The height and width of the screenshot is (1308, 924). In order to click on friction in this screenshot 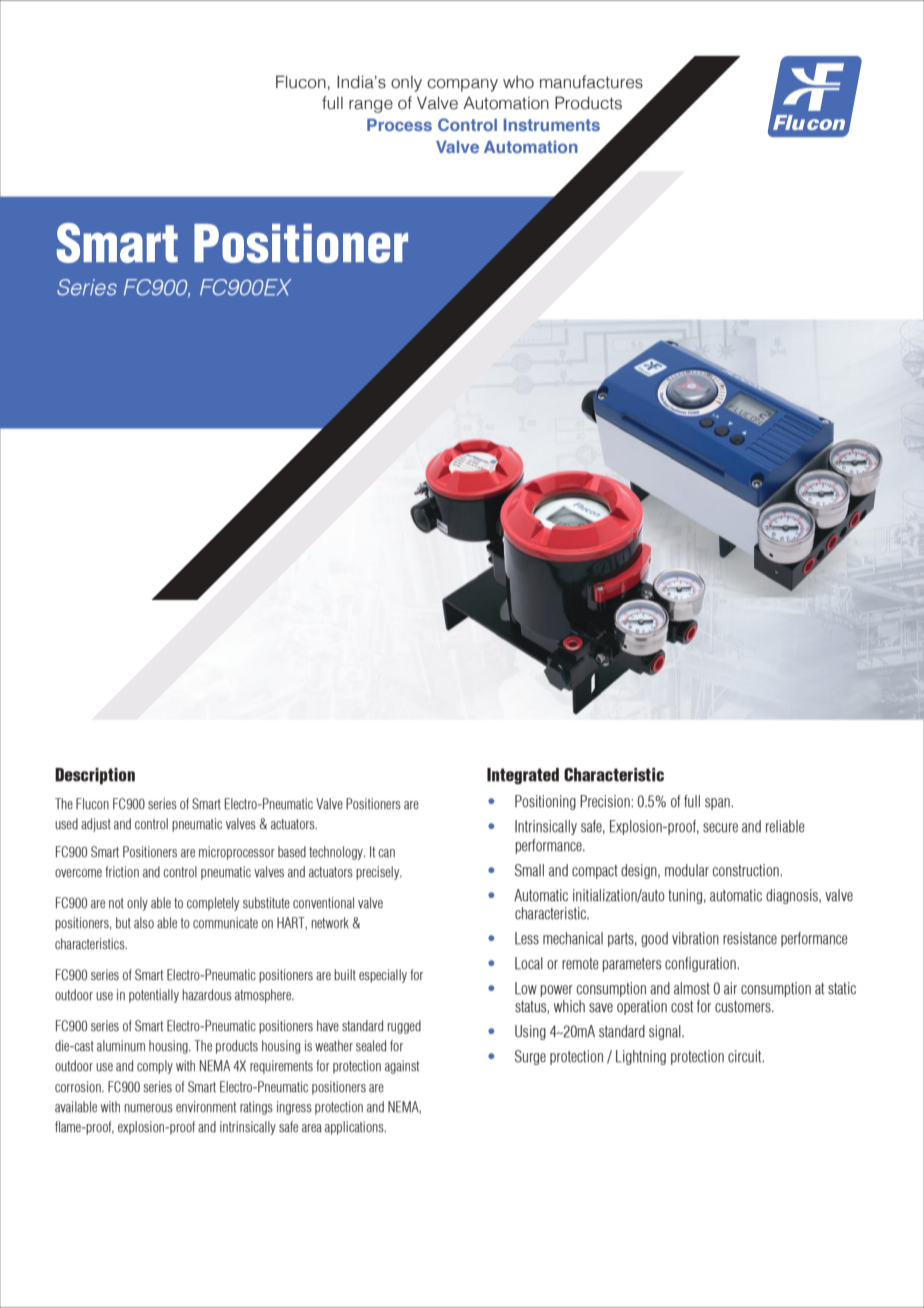, I will do `click(122, 871)`.
